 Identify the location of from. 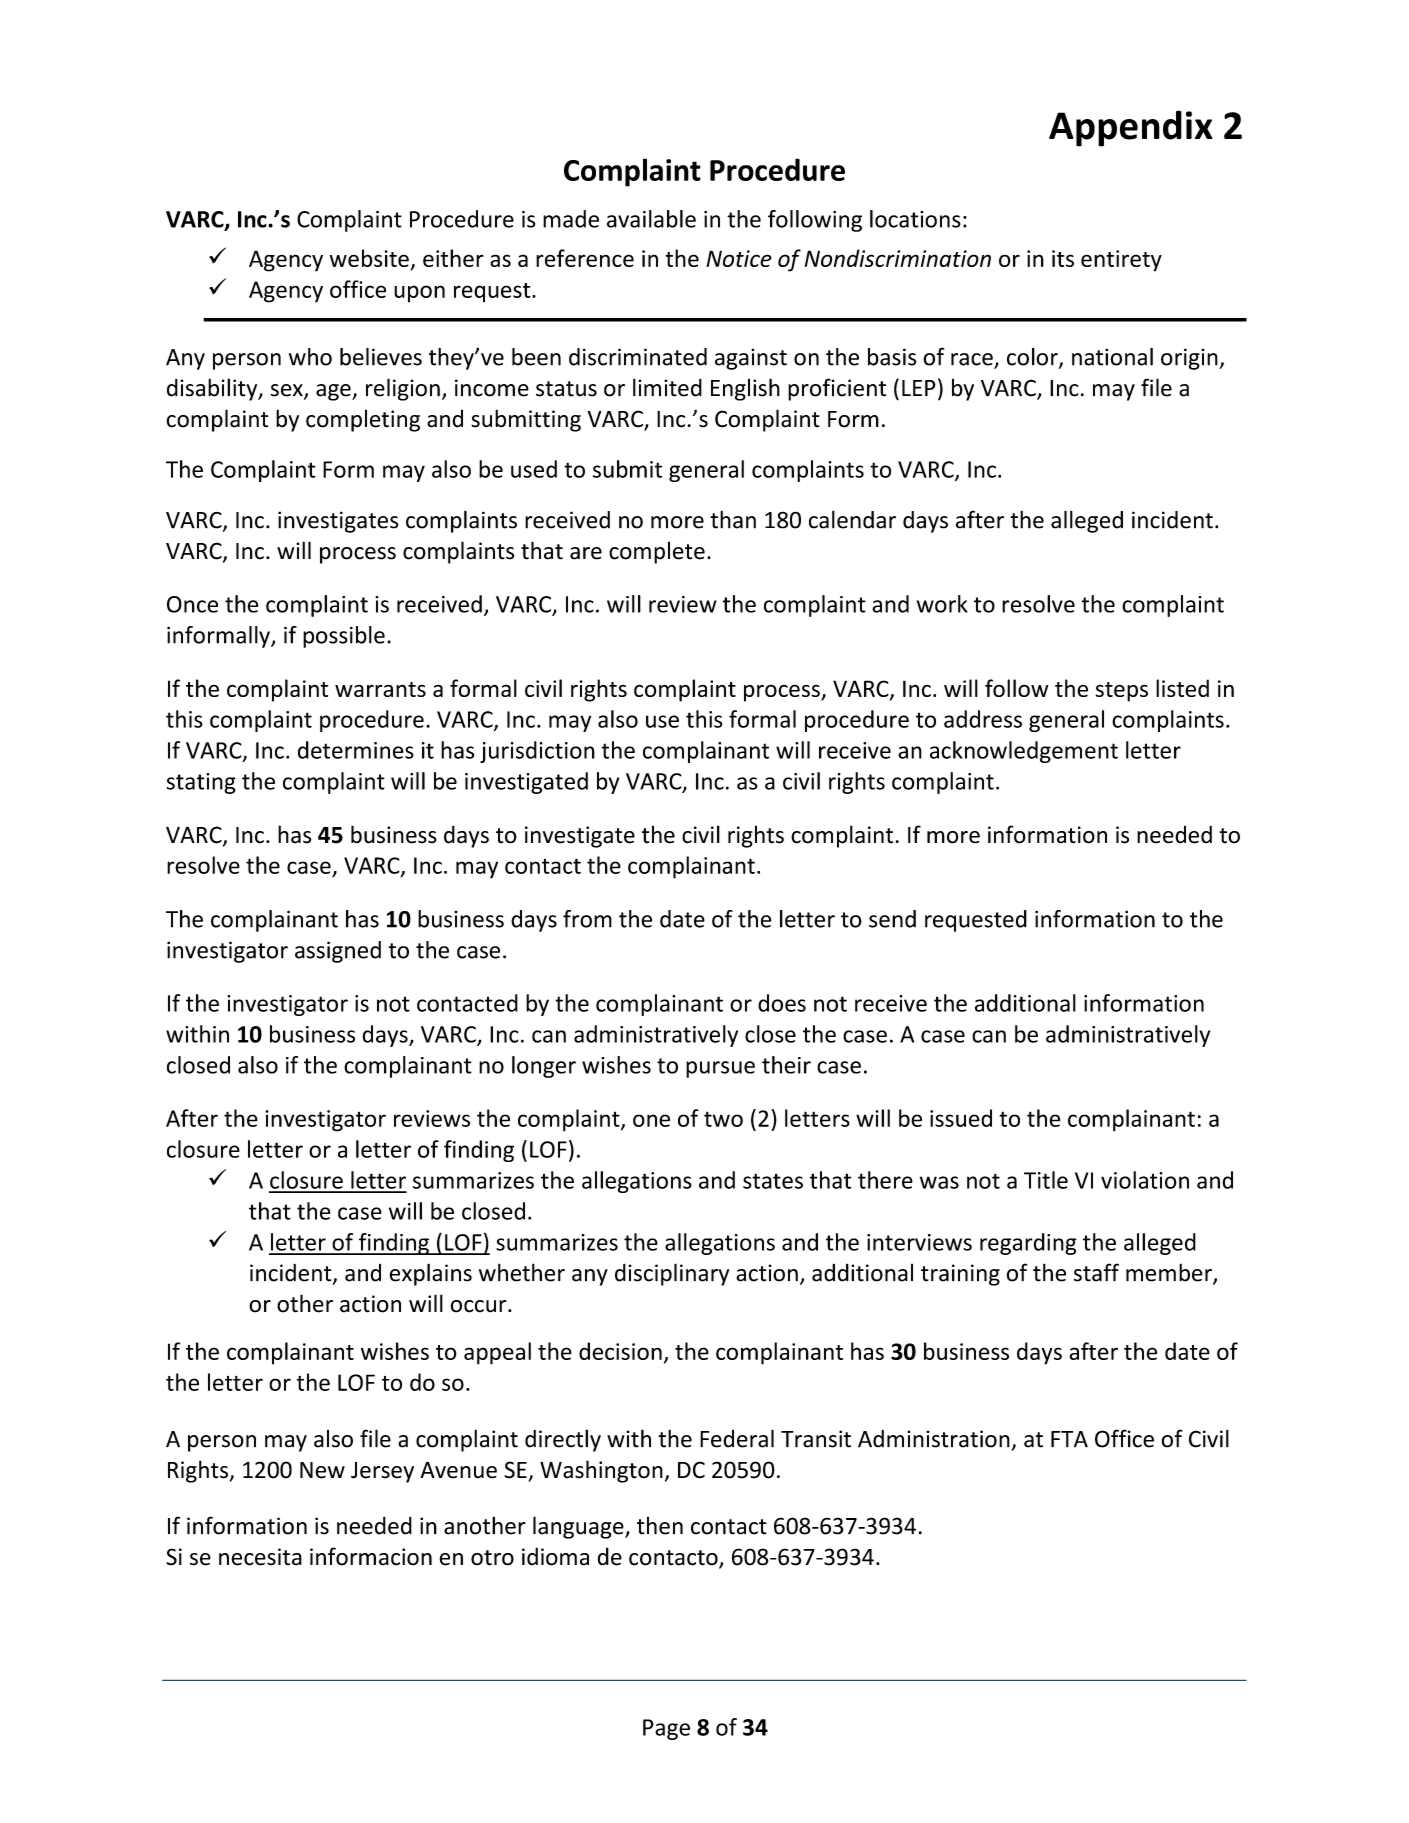
(587, 919).
